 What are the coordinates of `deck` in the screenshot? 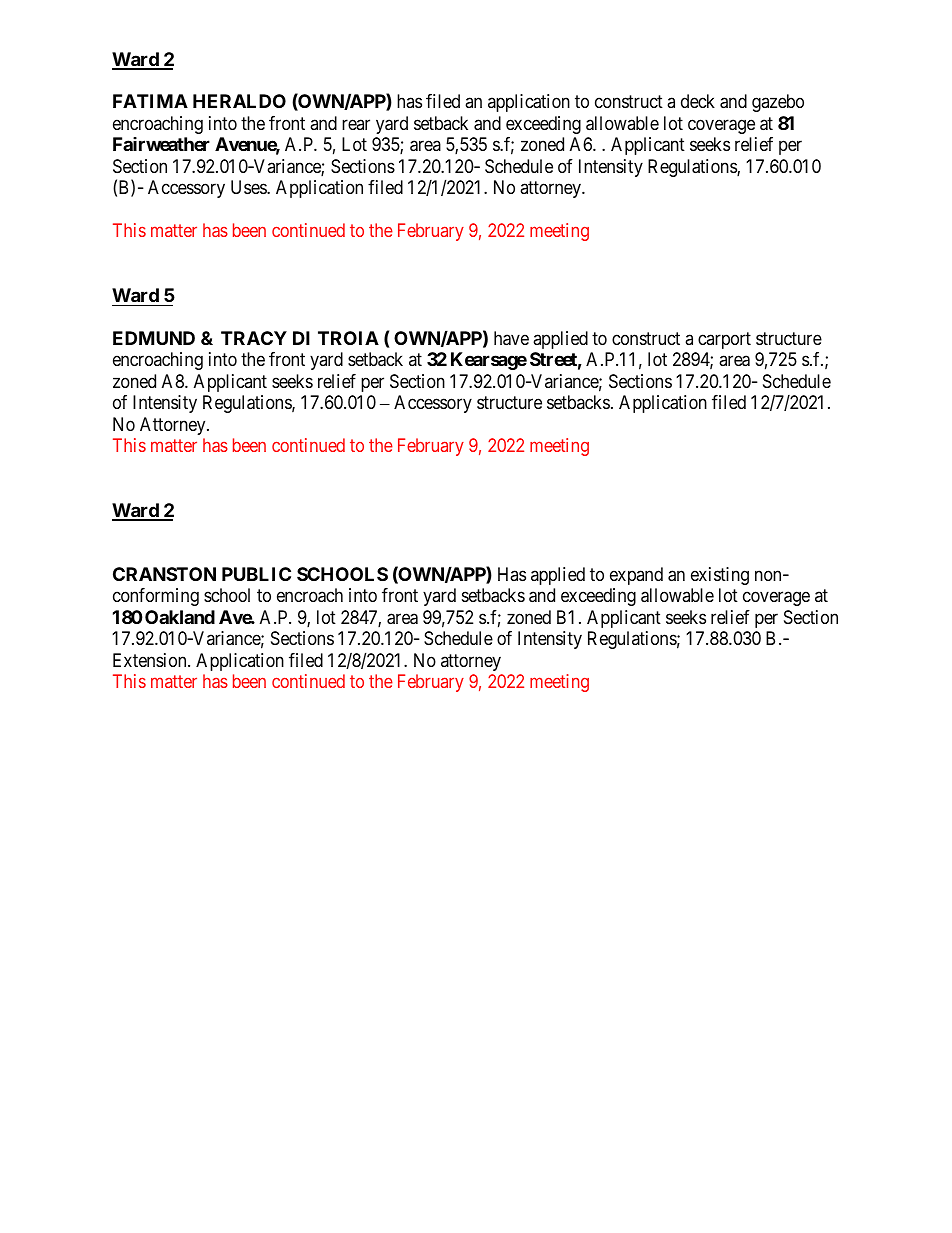 It's located at (698, 101).
